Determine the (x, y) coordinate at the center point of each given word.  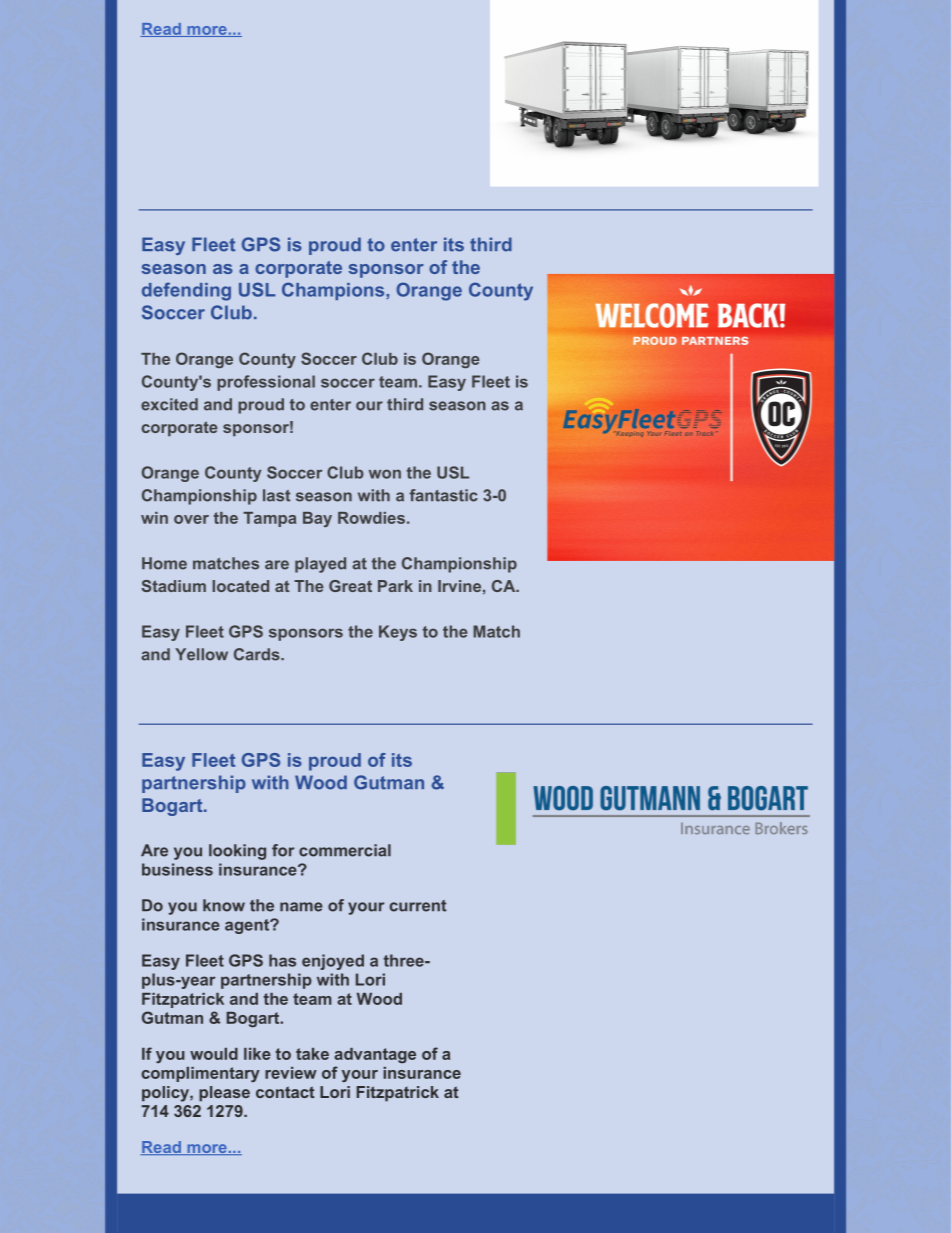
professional (266, 383)
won (385, 474)
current (418, 906)
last (276, 495)
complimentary (200, 1074)
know (224, 905)
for (283, 850)
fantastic (444, 495)
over (191, 519)
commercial (345, 850)
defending (186, 291)
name (301, 907)
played (320, 565)
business (177, 869)
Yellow (201, 654)
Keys (398, 633)
